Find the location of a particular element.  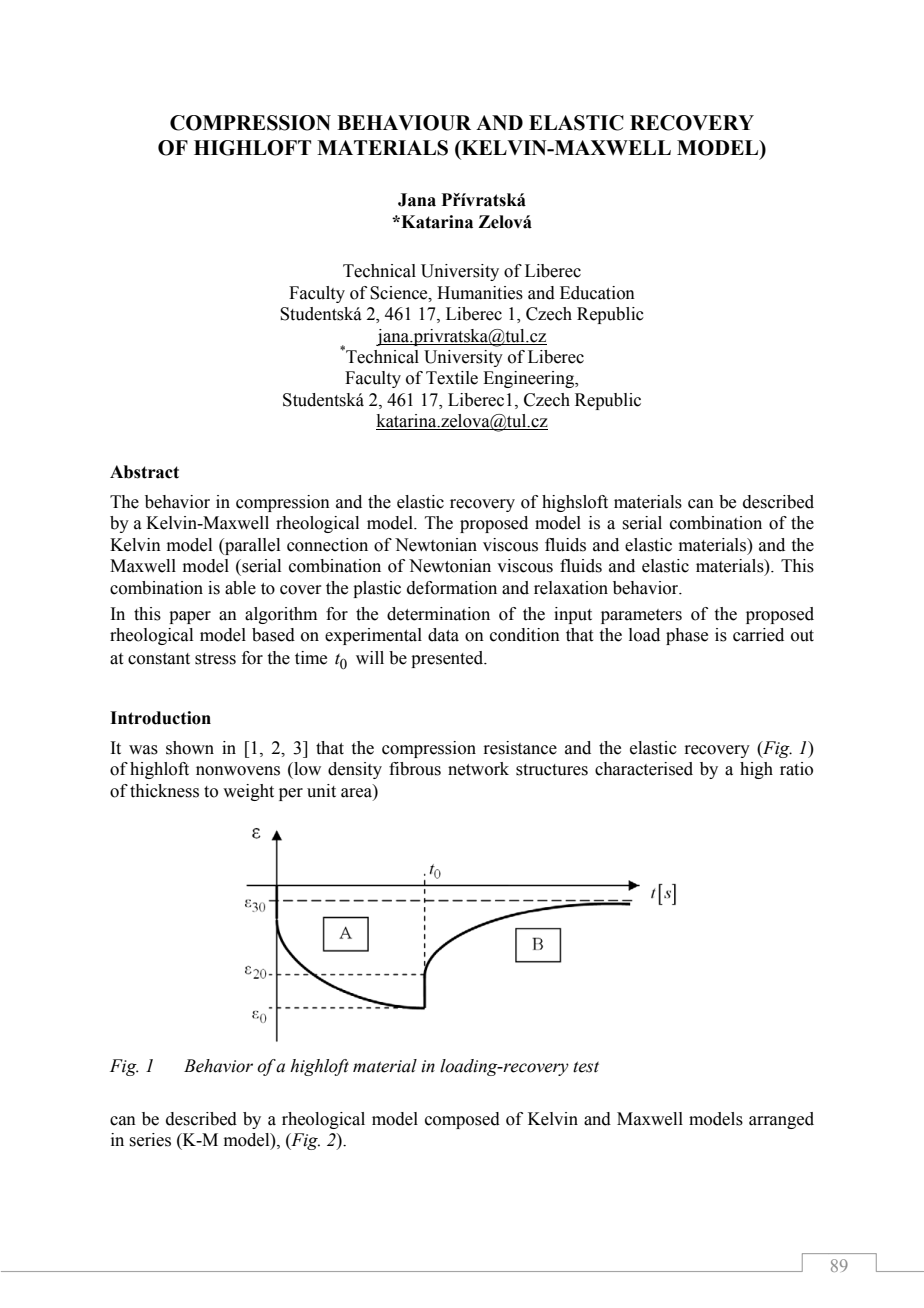

Education is located at coordinates (597, 293).
